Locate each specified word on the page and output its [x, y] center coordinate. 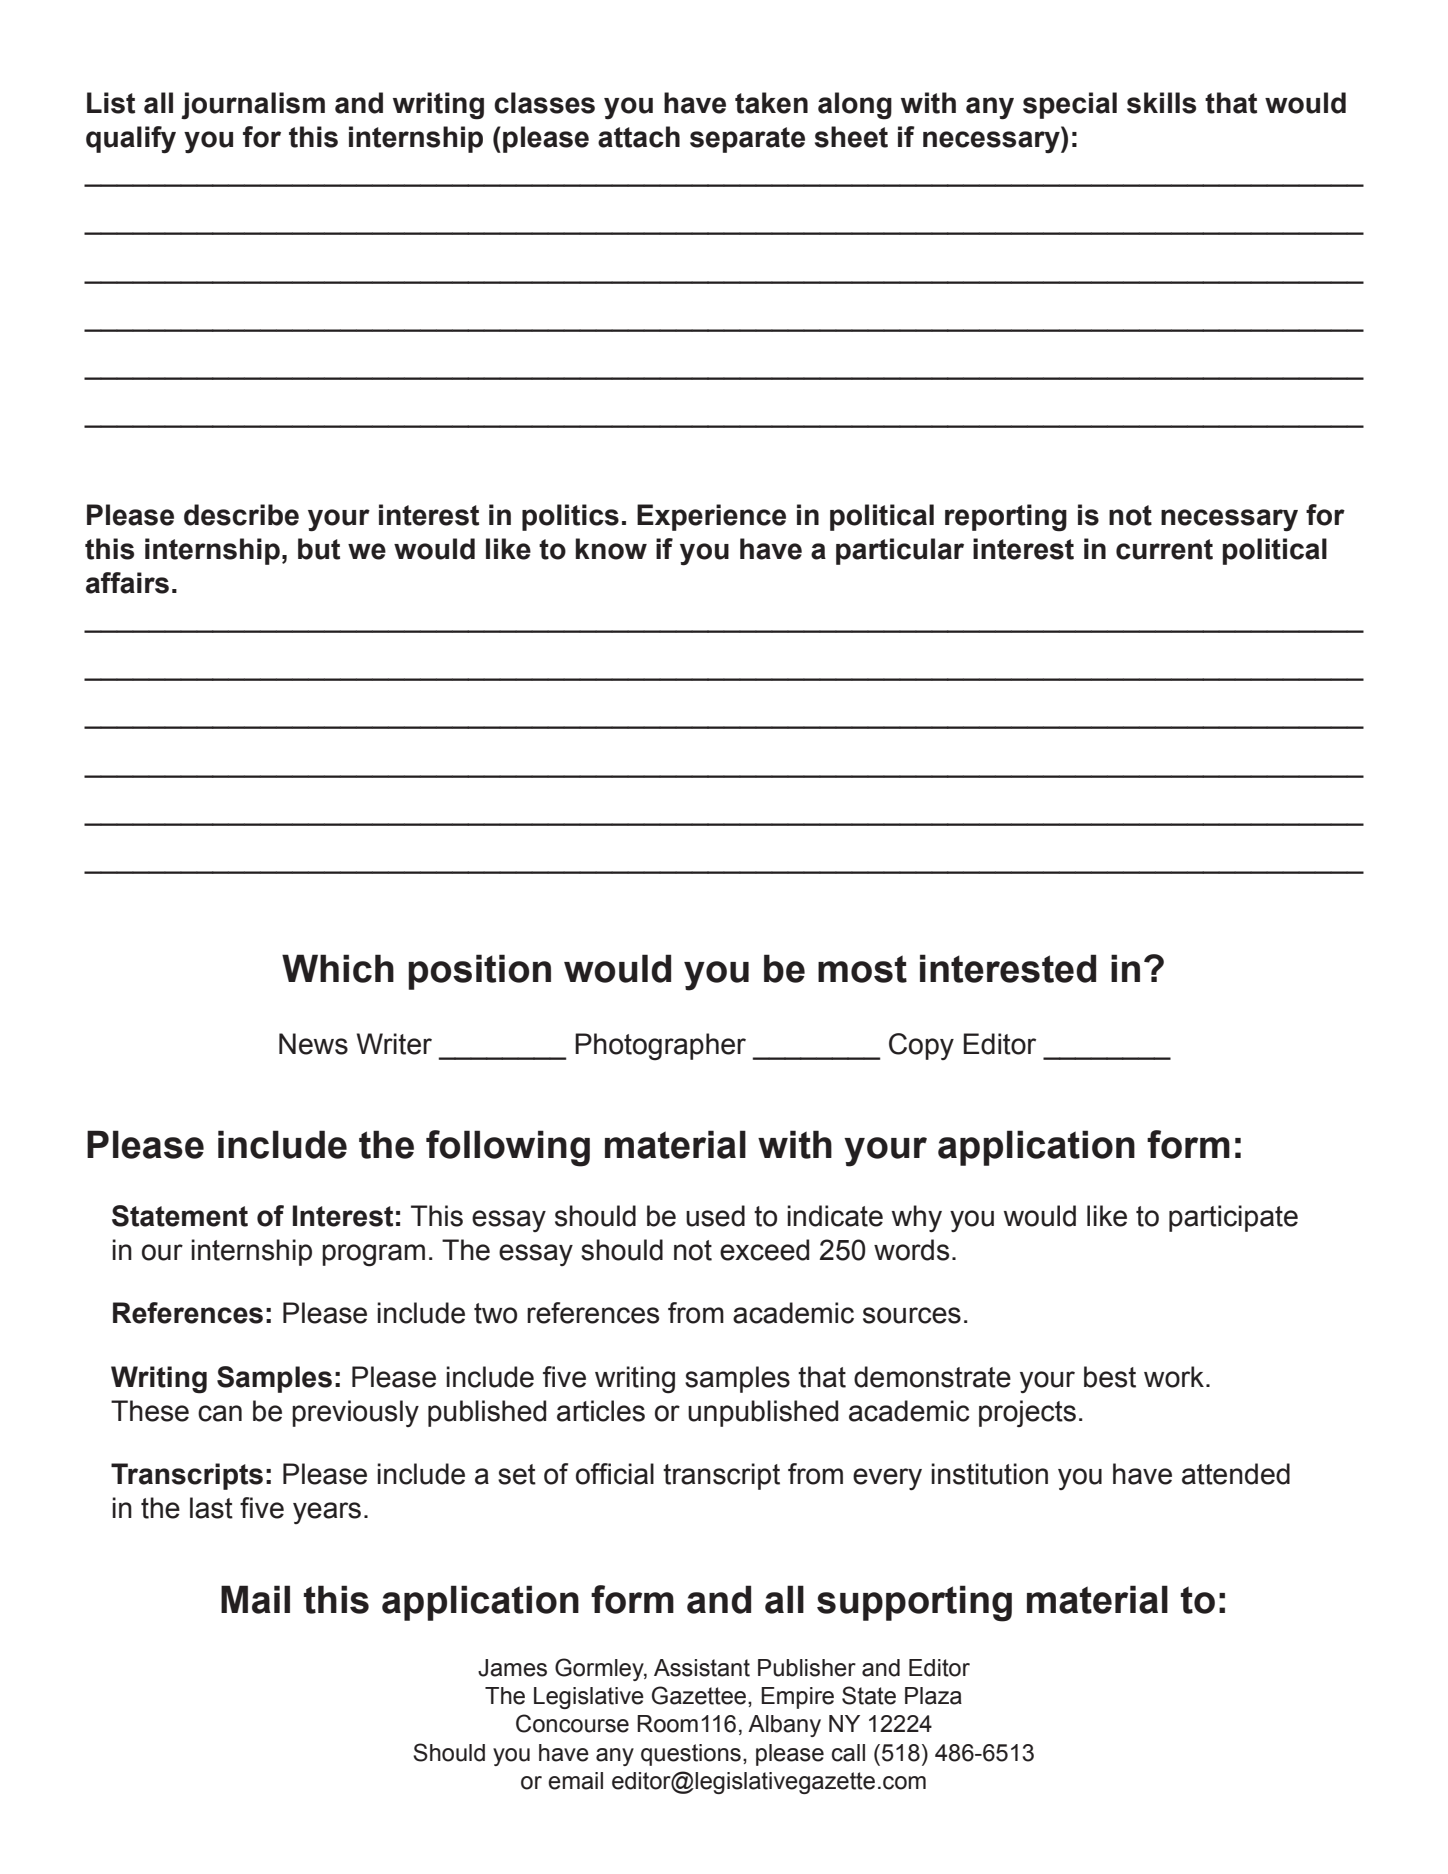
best [1110, 1377]
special [1070, 105]
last [211, 1508]
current [1164, 549]
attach [639, 137]
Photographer [660, 1047]
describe [241, 515]
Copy [921, 1046]
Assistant [702, 1668]
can [220, 1413]
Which [338, 968]
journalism [253, 106]
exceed [764, 1250]
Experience [711, 517]
